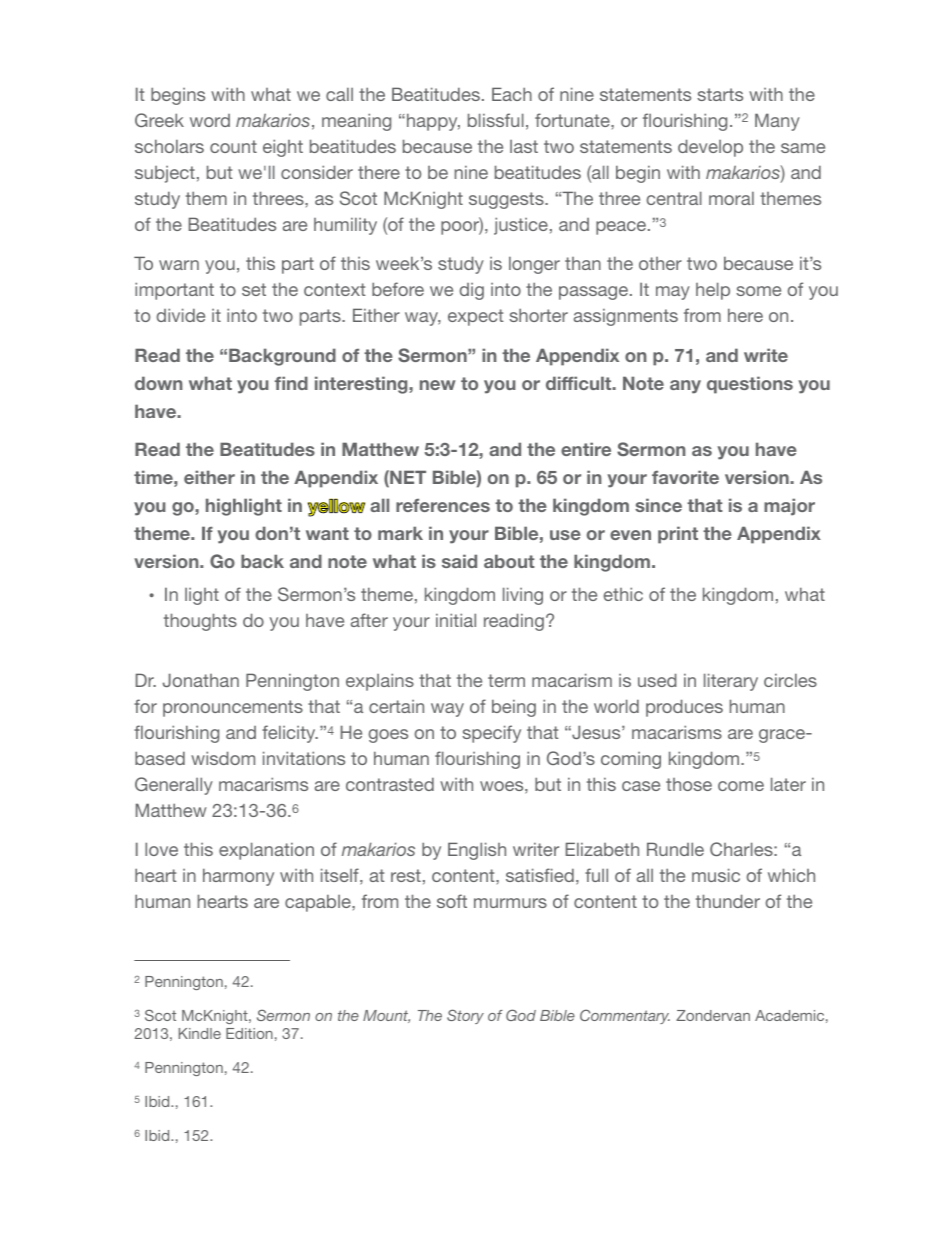 The width and height of the screenshot is (952, 1233). What do you see at coordinates (210, 120) in the screenshot?
I see `word` at bounding box center [210, 120].
